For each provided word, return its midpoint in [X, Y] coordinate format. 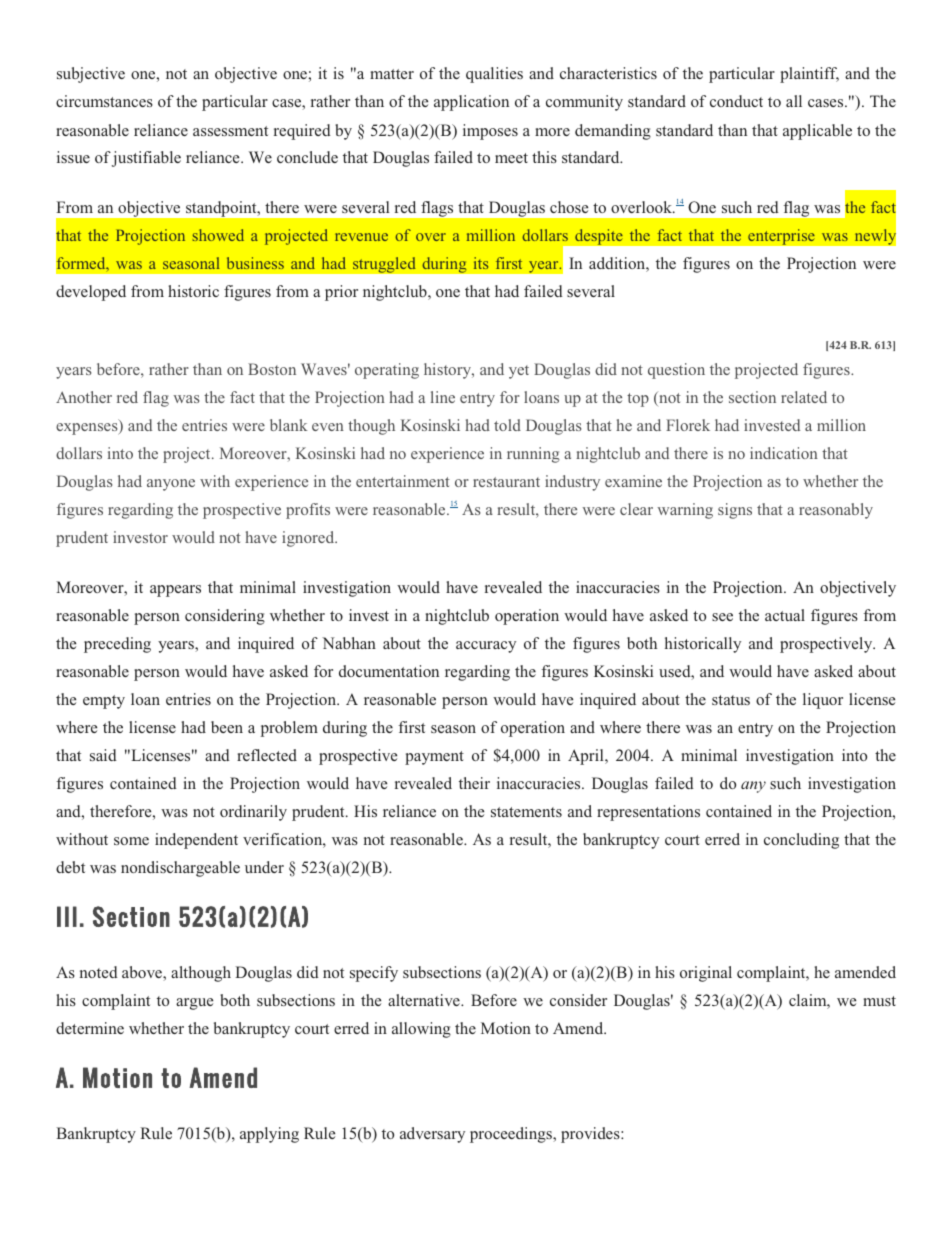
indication [784, 453]
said [103, 755]
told [507, 425]
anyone [171, 485]
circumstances [104, 101]
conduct [736, 101]
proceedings [512, 1135]
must [879, 1001]
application [471, 103]
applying [269, 1135]
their [474, 783]
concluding [801, 841]
